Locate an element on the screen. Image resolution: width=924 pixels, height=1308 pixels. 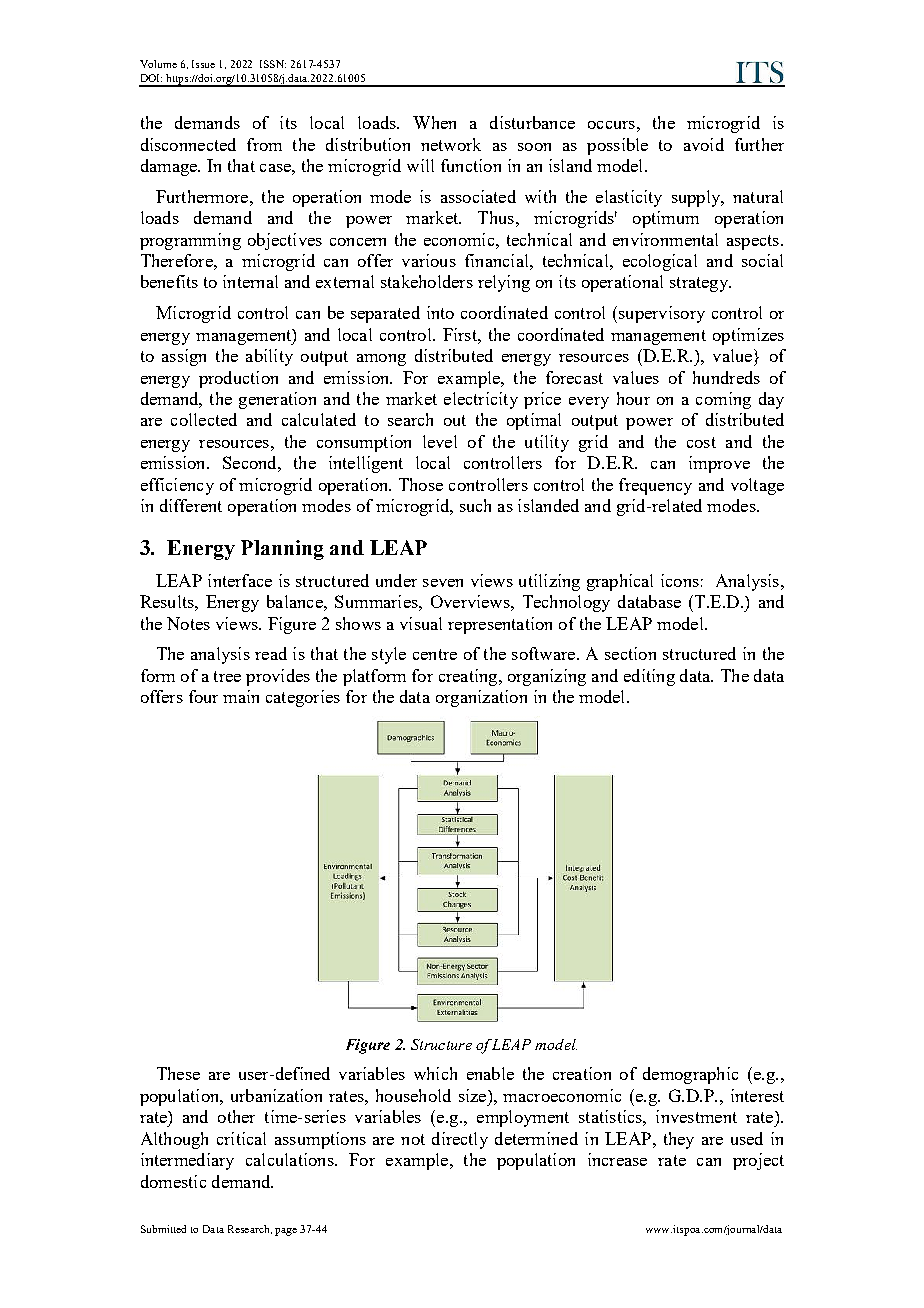
These is located at coordinates (178, 1073).
